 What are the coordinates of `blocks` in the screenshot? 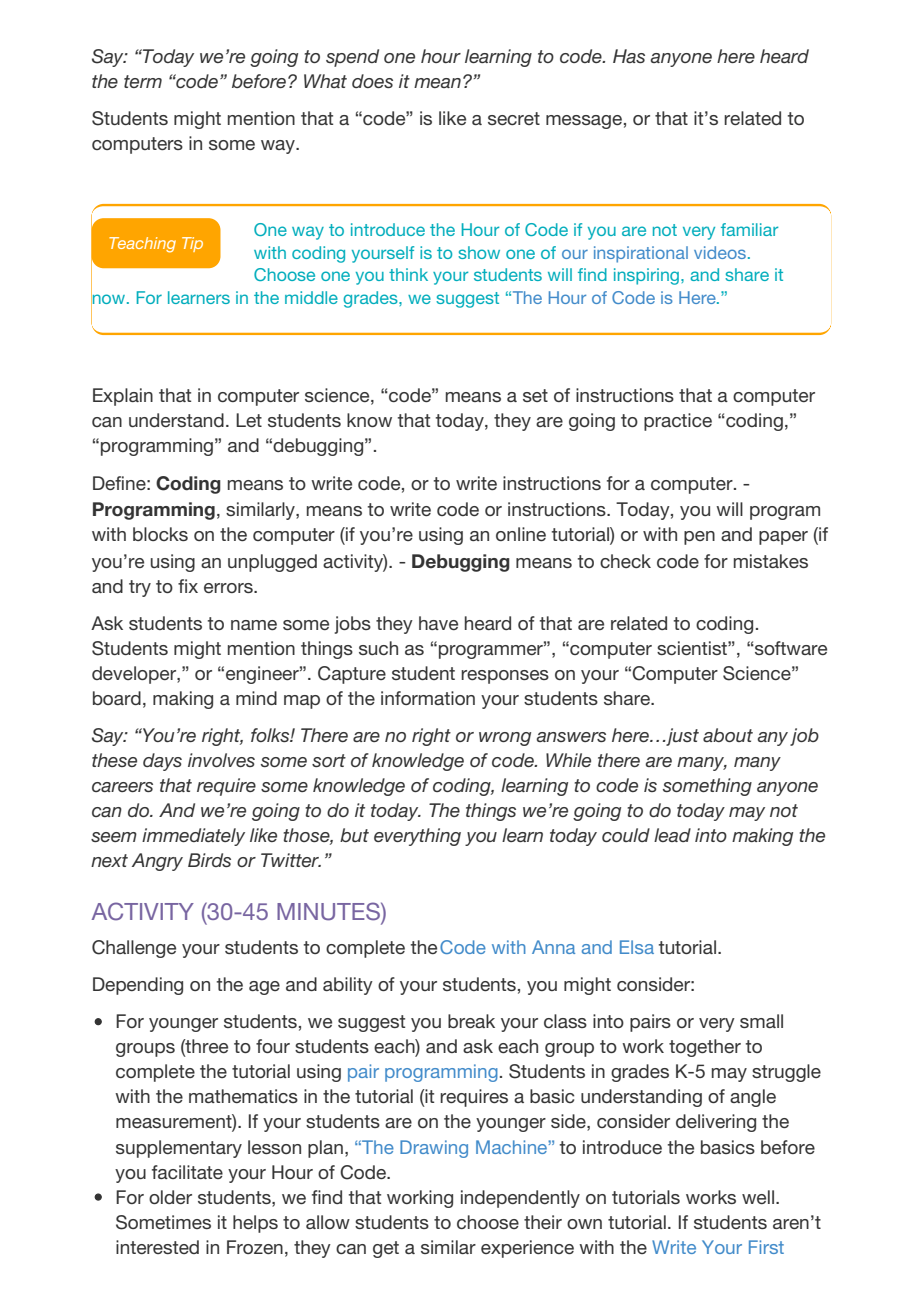 It's located at (160, 534).
